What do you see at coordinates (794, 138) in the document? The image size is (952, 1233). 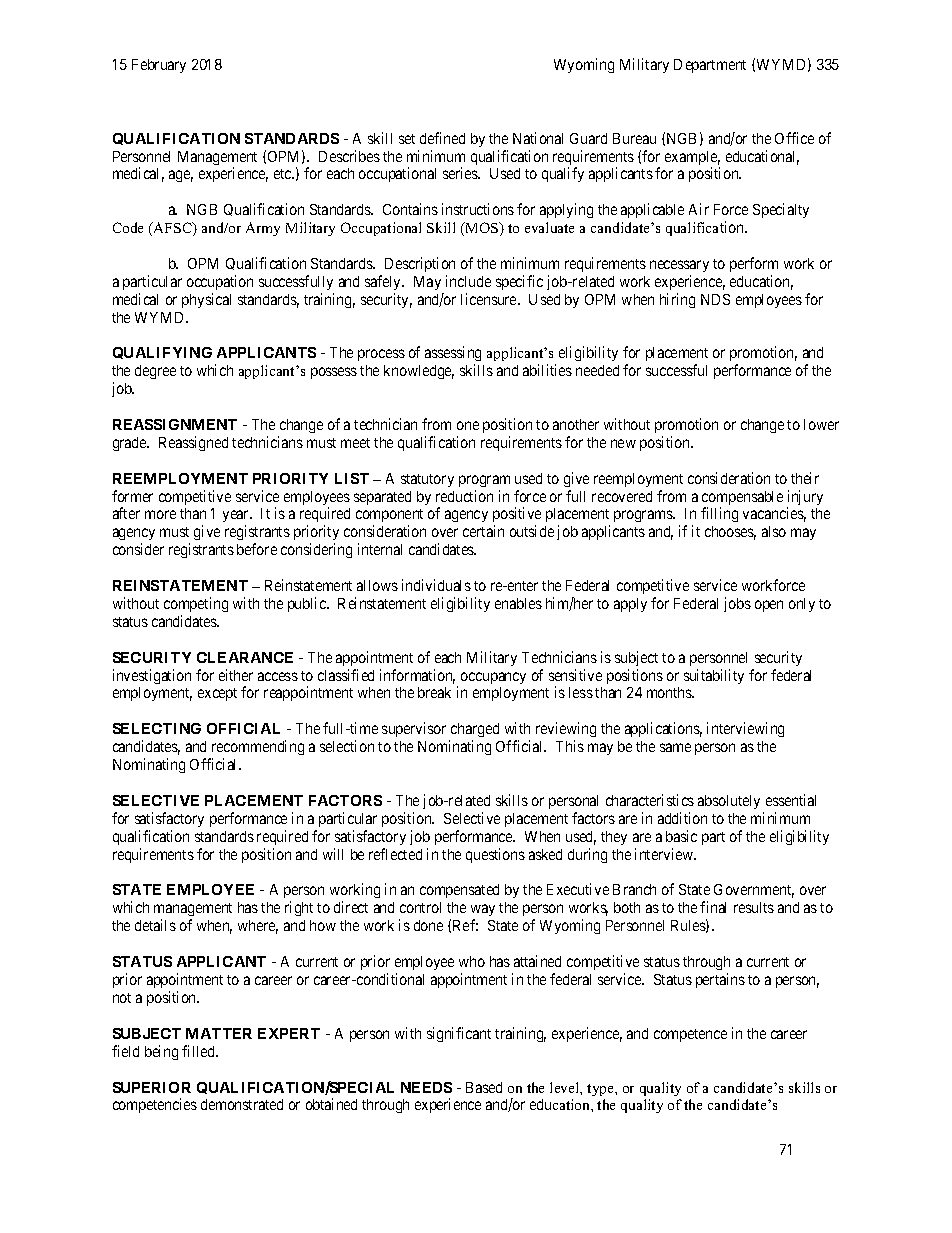 I see `Office` at bounding box center [794, 138].
